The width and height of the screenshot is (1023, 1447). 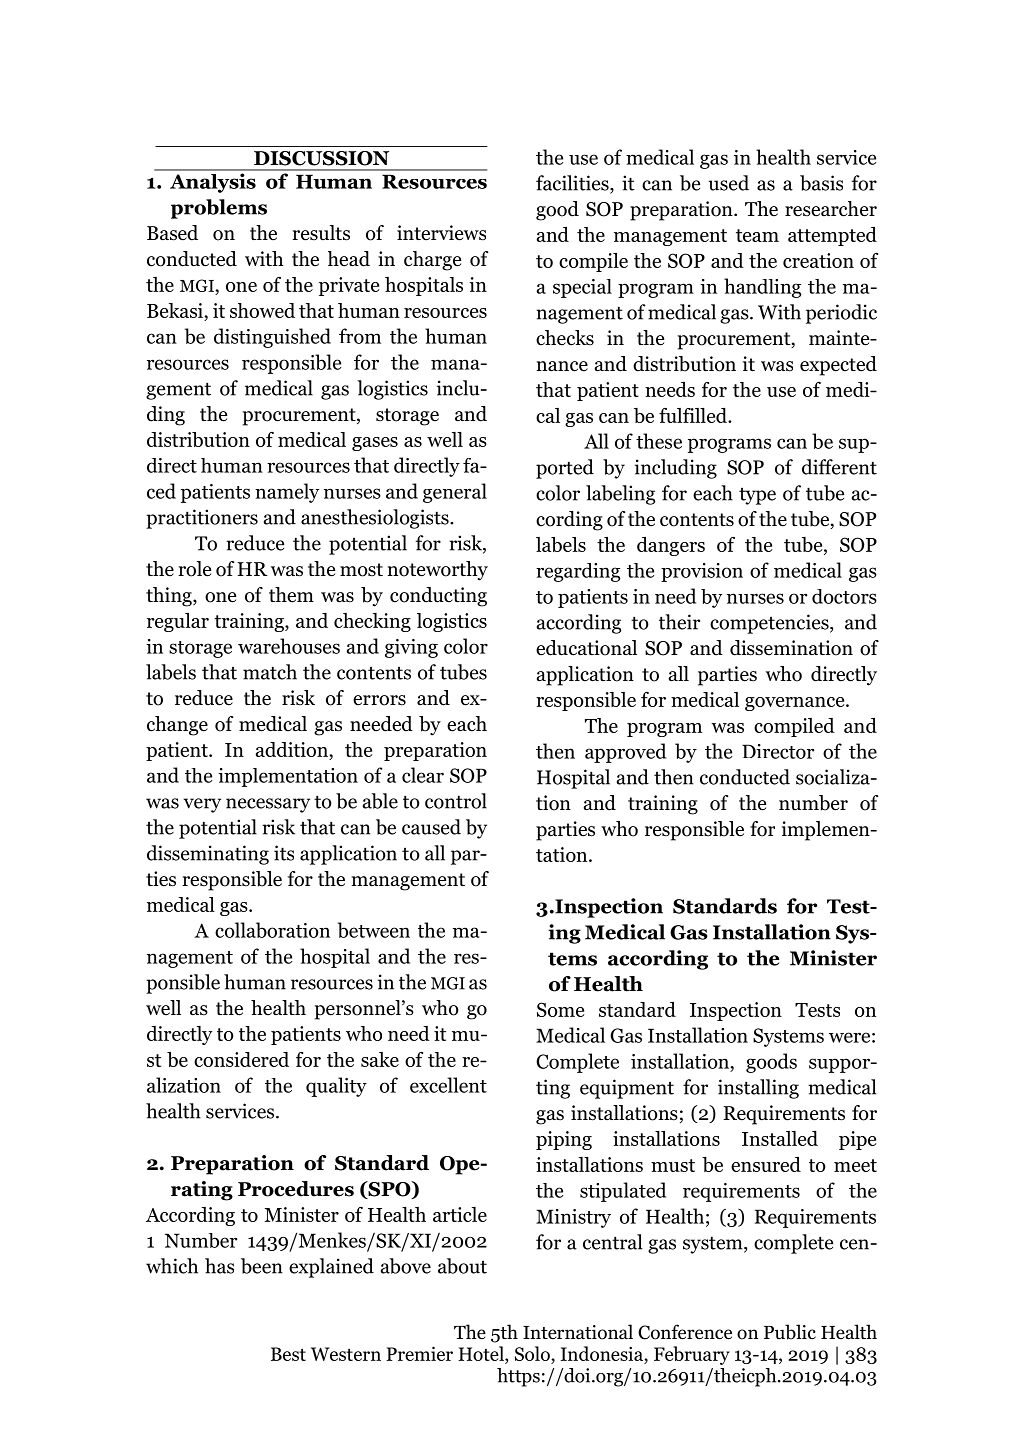 I want to click on necessary, so click(x=268, y=805).
